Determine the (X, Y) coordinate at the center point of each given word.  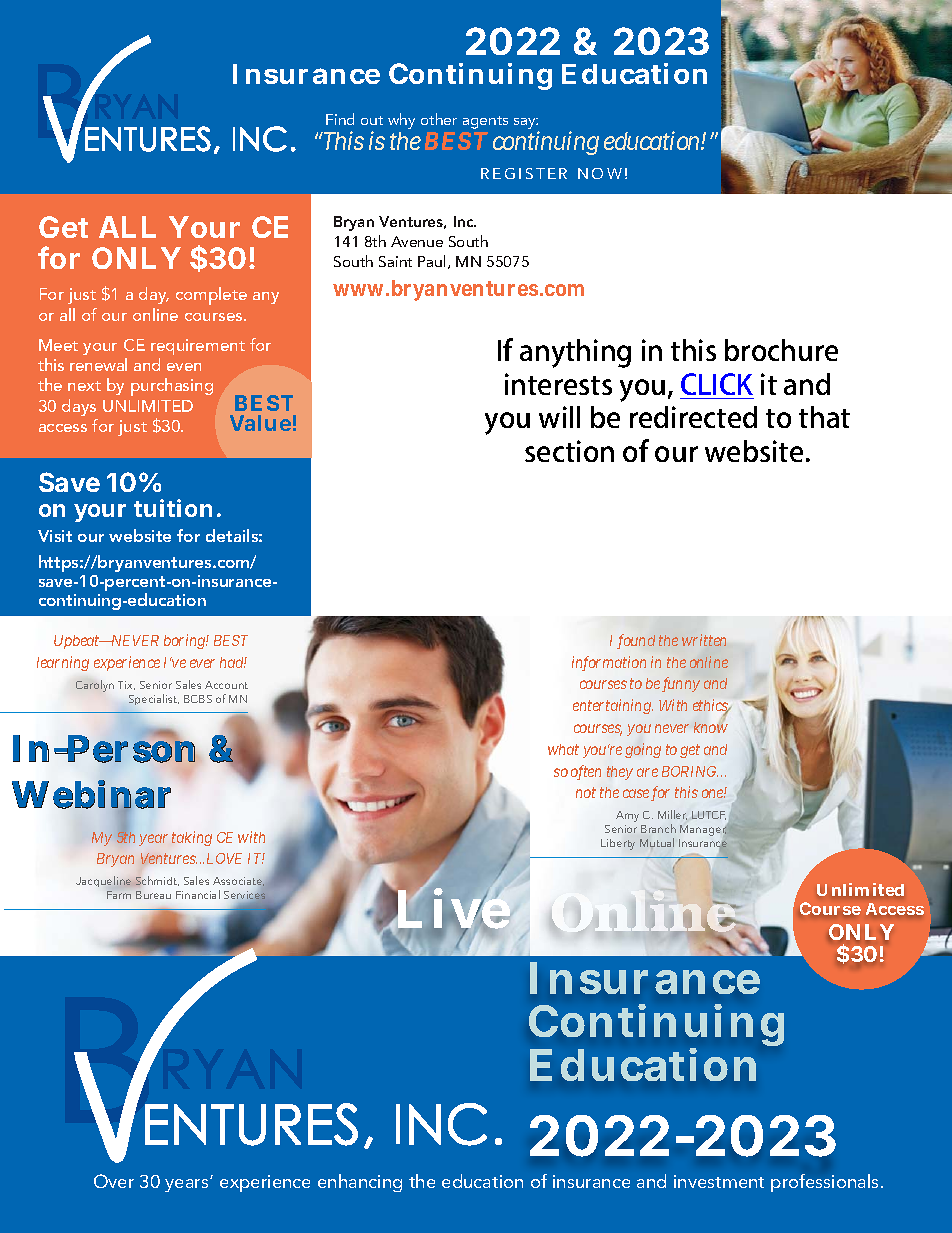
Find (340, 119)
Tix (126, 685)
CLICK (717, 384)
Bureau (153, 895)
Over (114, 1181)
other (439, 119)
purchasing (172, 387)
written (704, 640)
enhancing (360, 1183)
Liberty (618, 844)
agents (485, 122)
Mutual (657, 842)
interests (558, 384)
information (609, 663)
